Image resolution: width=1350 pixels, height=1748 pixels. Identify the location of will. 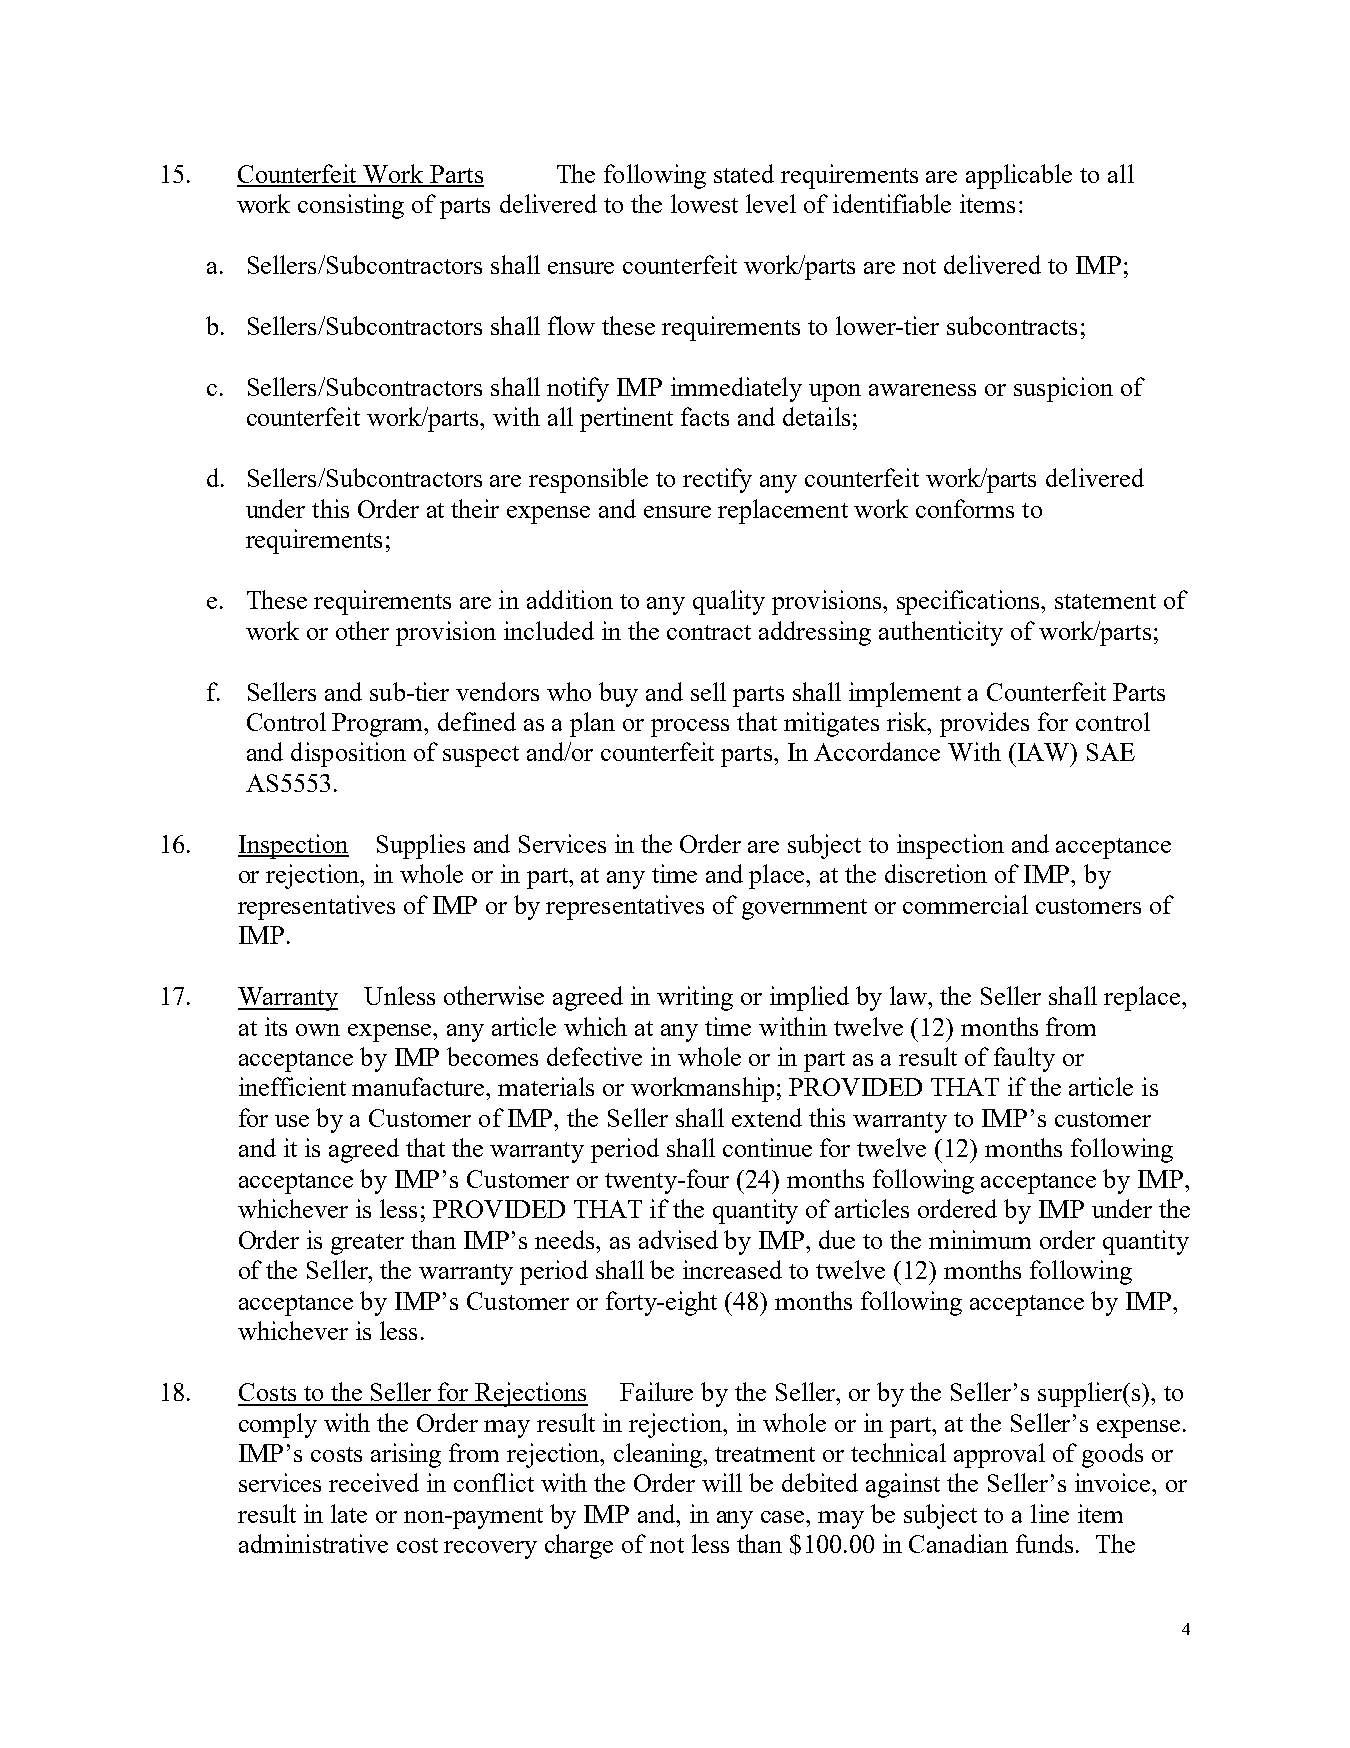
(722, 1482).
